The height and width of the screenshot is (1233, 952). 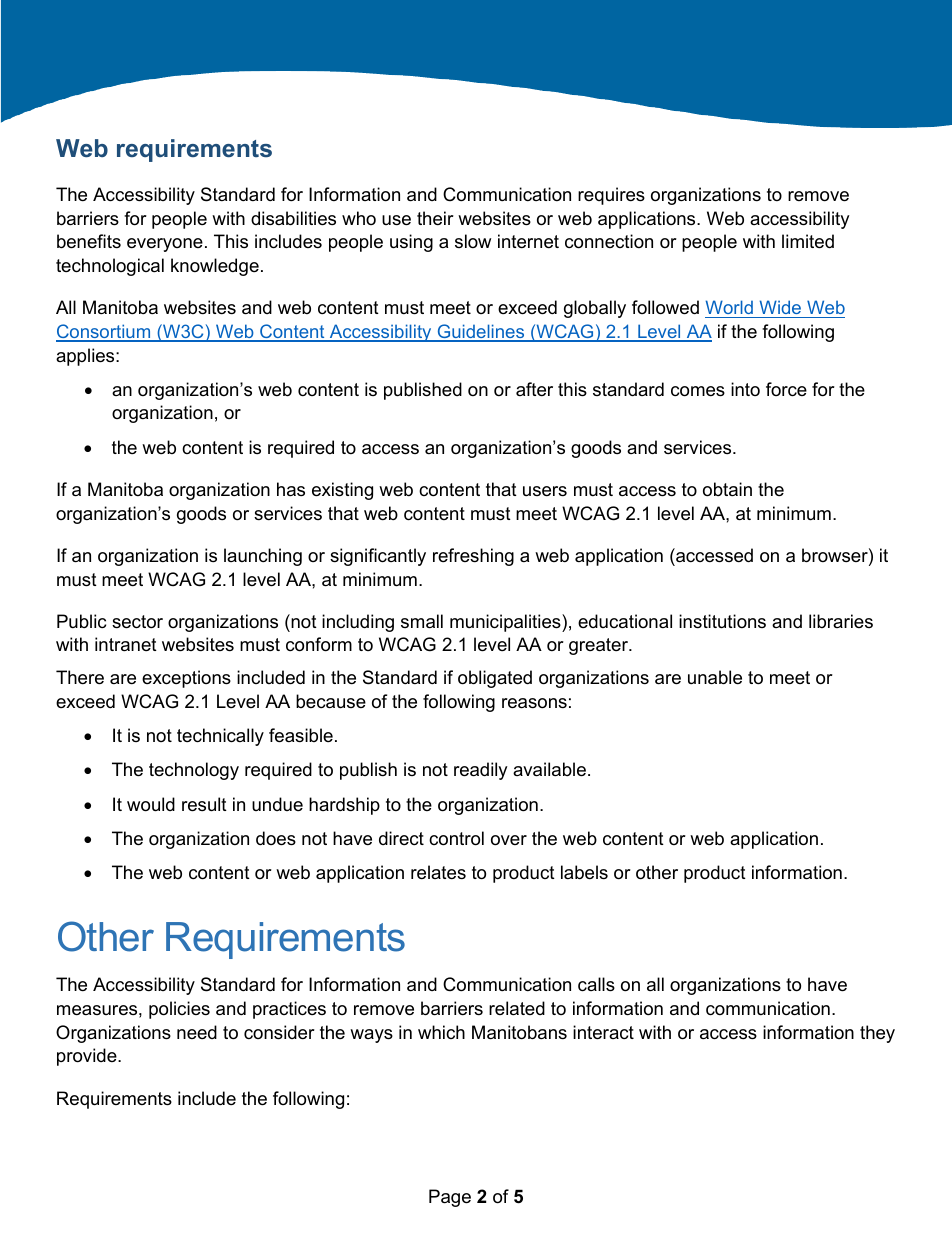 What do you see at coordinates (495, 679) in the screenshot?
I see `obligated` at bounding box center [495, 679].
